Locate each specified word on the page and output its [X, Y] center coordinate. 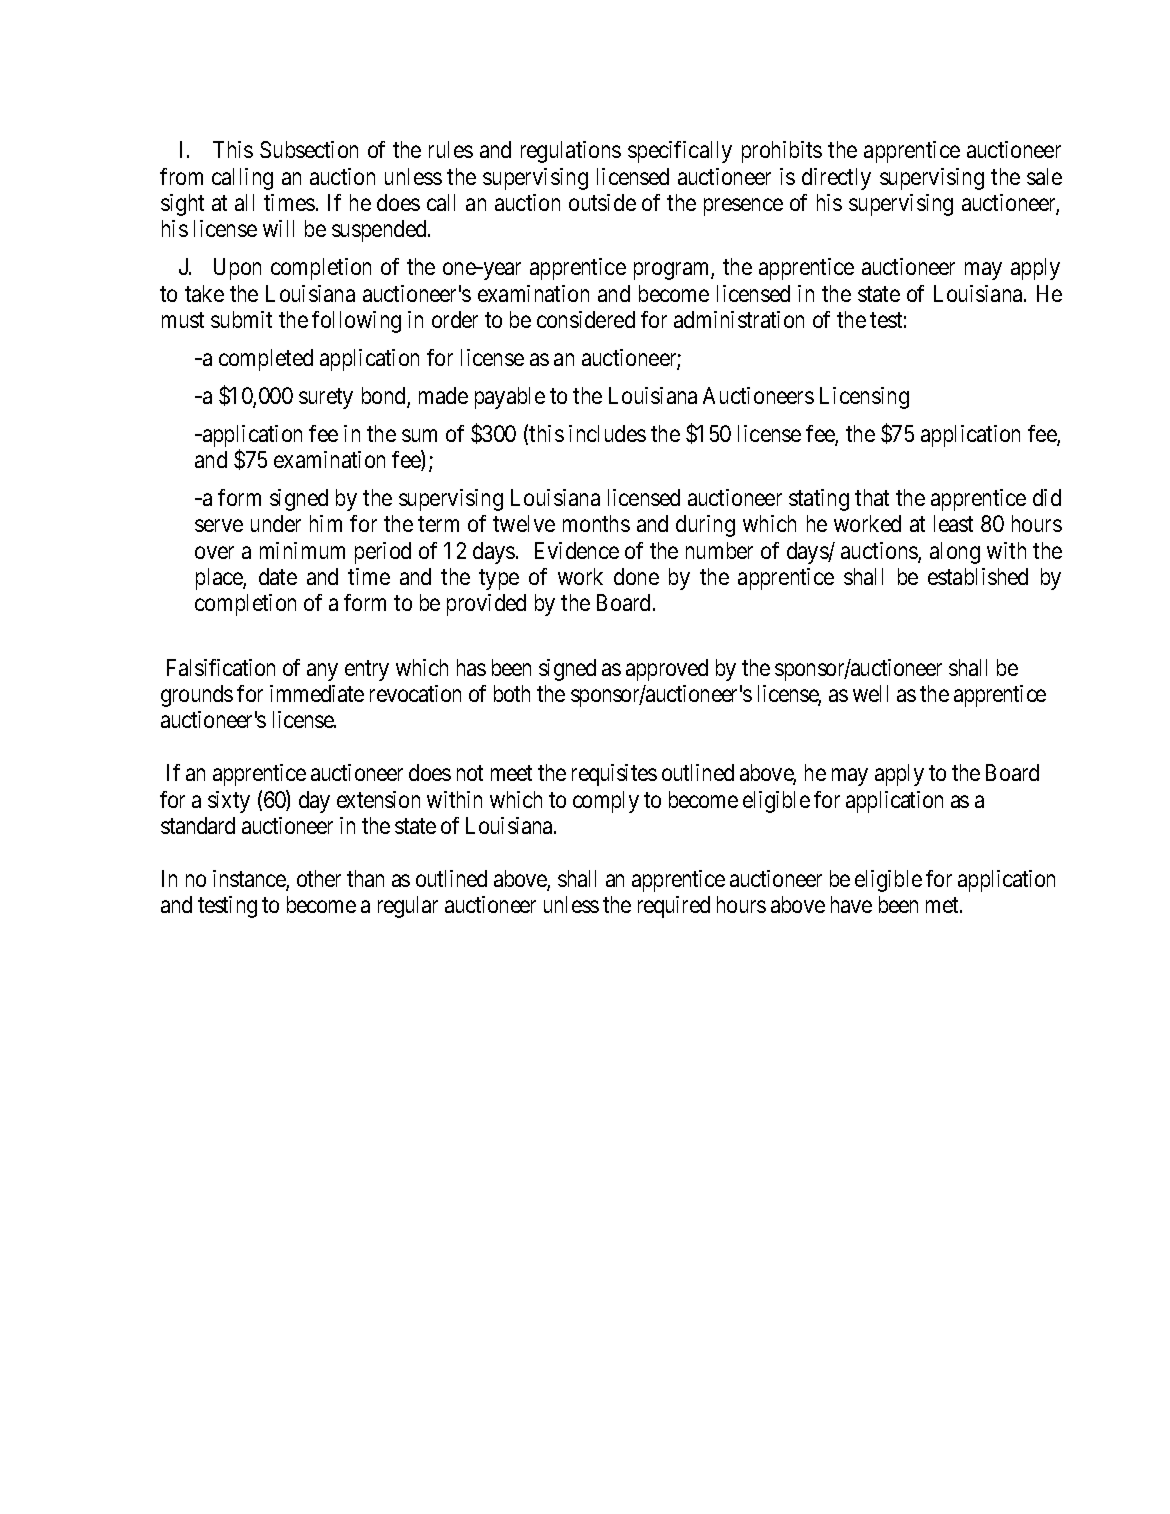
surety [326, 398]
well [870, 693]
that [872, 497]
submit [241, 319]
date [278, 576]
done [636, 576]
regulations [571, 152]
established [978, 576]
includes [607, 433]
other [319, 878]
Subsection [309, 149]
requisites [614, 775]
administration [739, 319]
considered [586, 319]
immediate [317, 693]
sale [1044, 176]
